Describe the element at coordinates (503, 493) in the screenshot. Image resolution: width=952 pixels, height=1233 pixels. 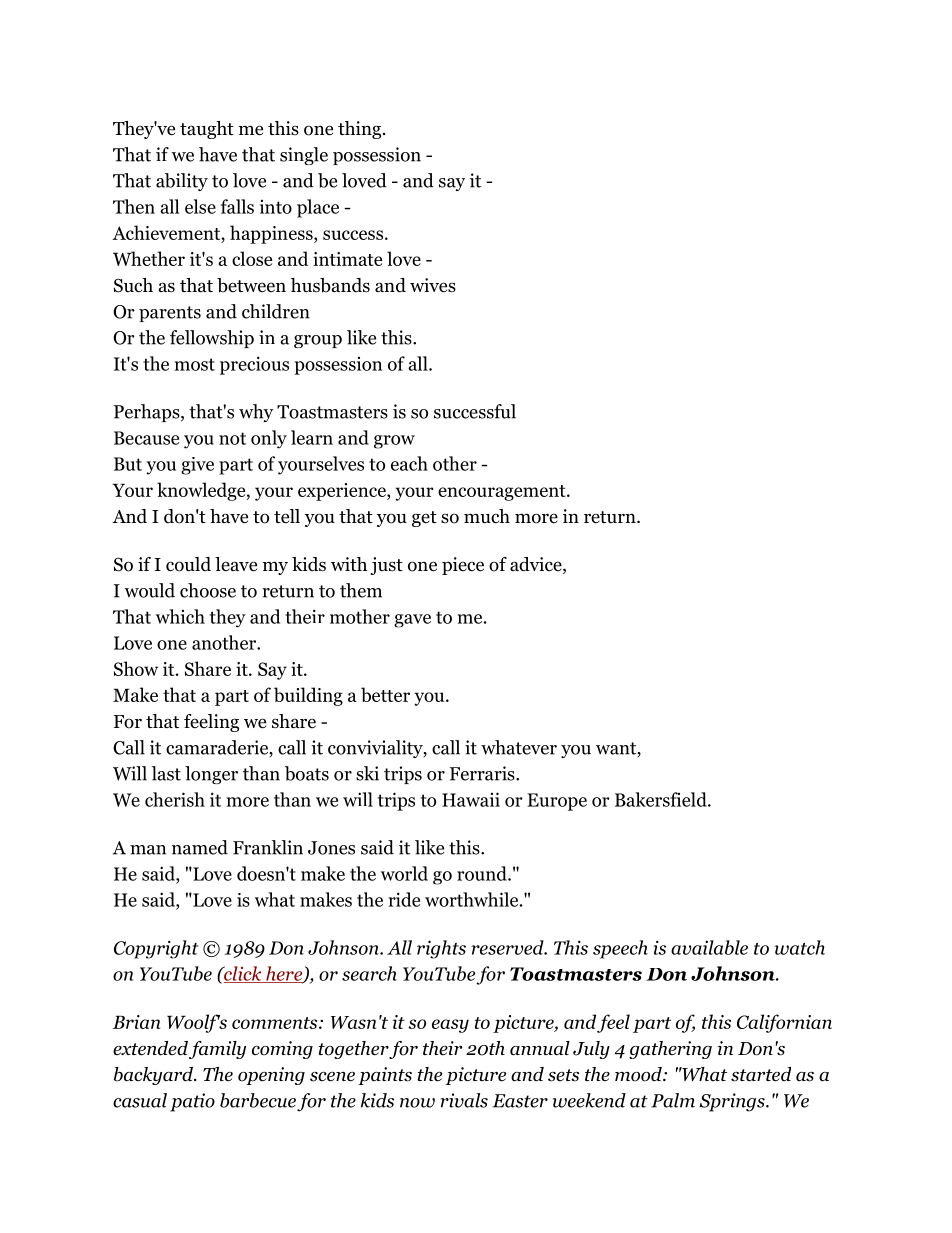
I see `encouragement` at that location.
